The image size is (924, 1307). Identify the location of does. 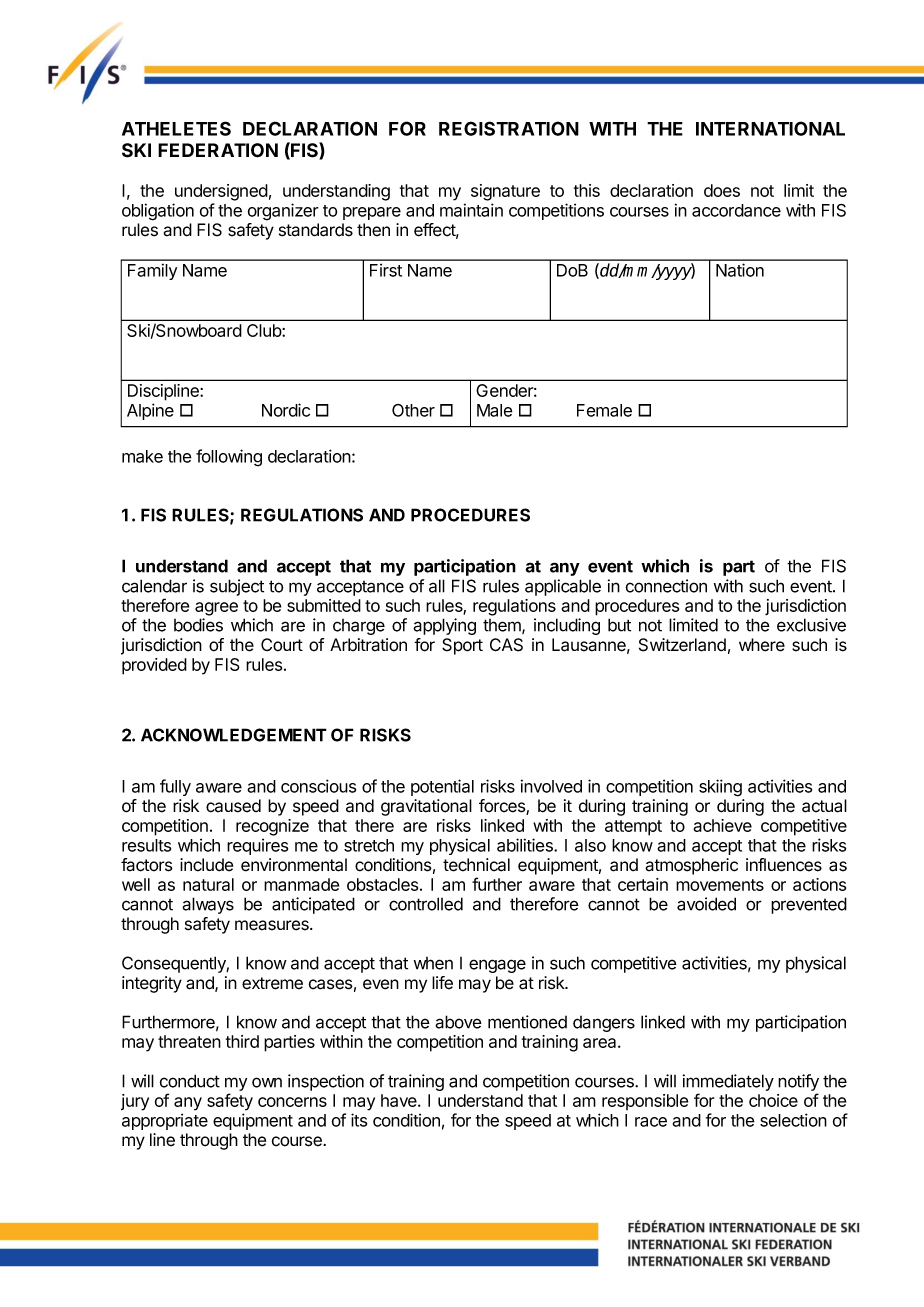
(722, 190).
